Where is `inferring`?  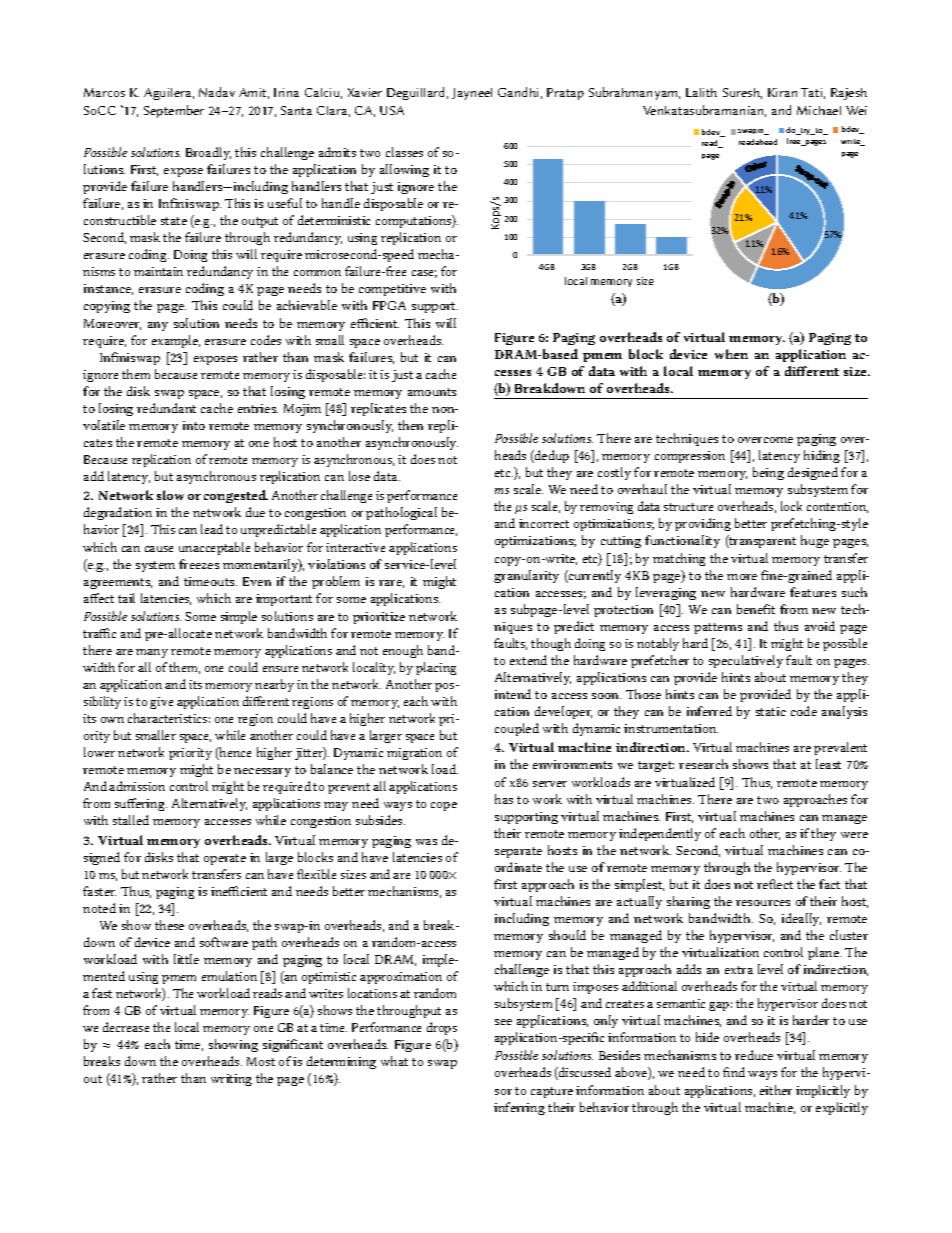
inferring is located at coordinates (519, 1108).
